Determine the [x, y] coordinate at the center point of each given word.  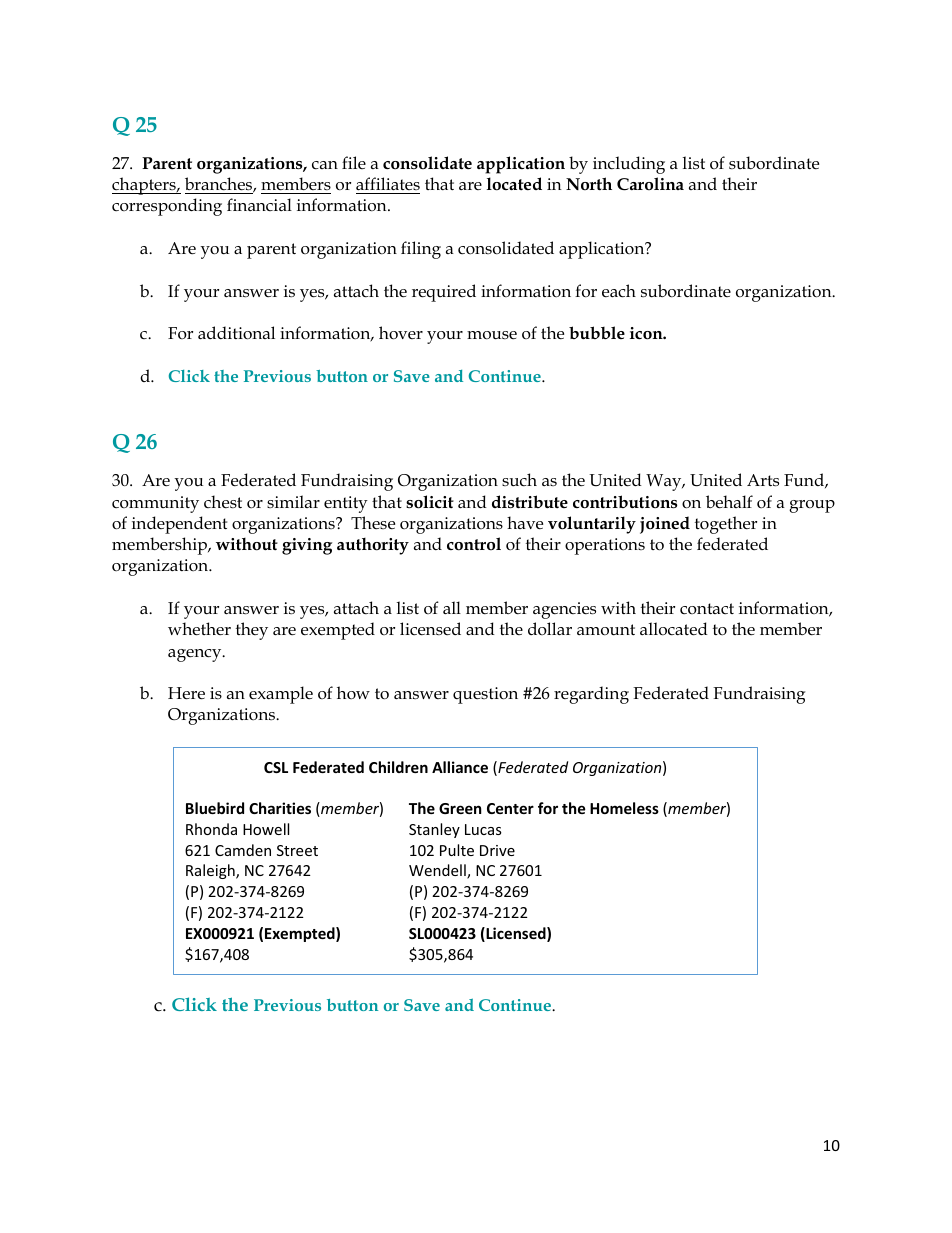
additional [236, 333]
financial [259, 204]
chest [223, 502]
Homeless [624, 808]
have [525, 523]
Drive [497, 850]
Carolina [650, 184]
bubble [597, 332]
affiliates [388, 183]
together [726, 525]
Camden [243, 850]
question [485, 695]
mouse [492, 335]
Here [186, 693]
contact [707, 608]
